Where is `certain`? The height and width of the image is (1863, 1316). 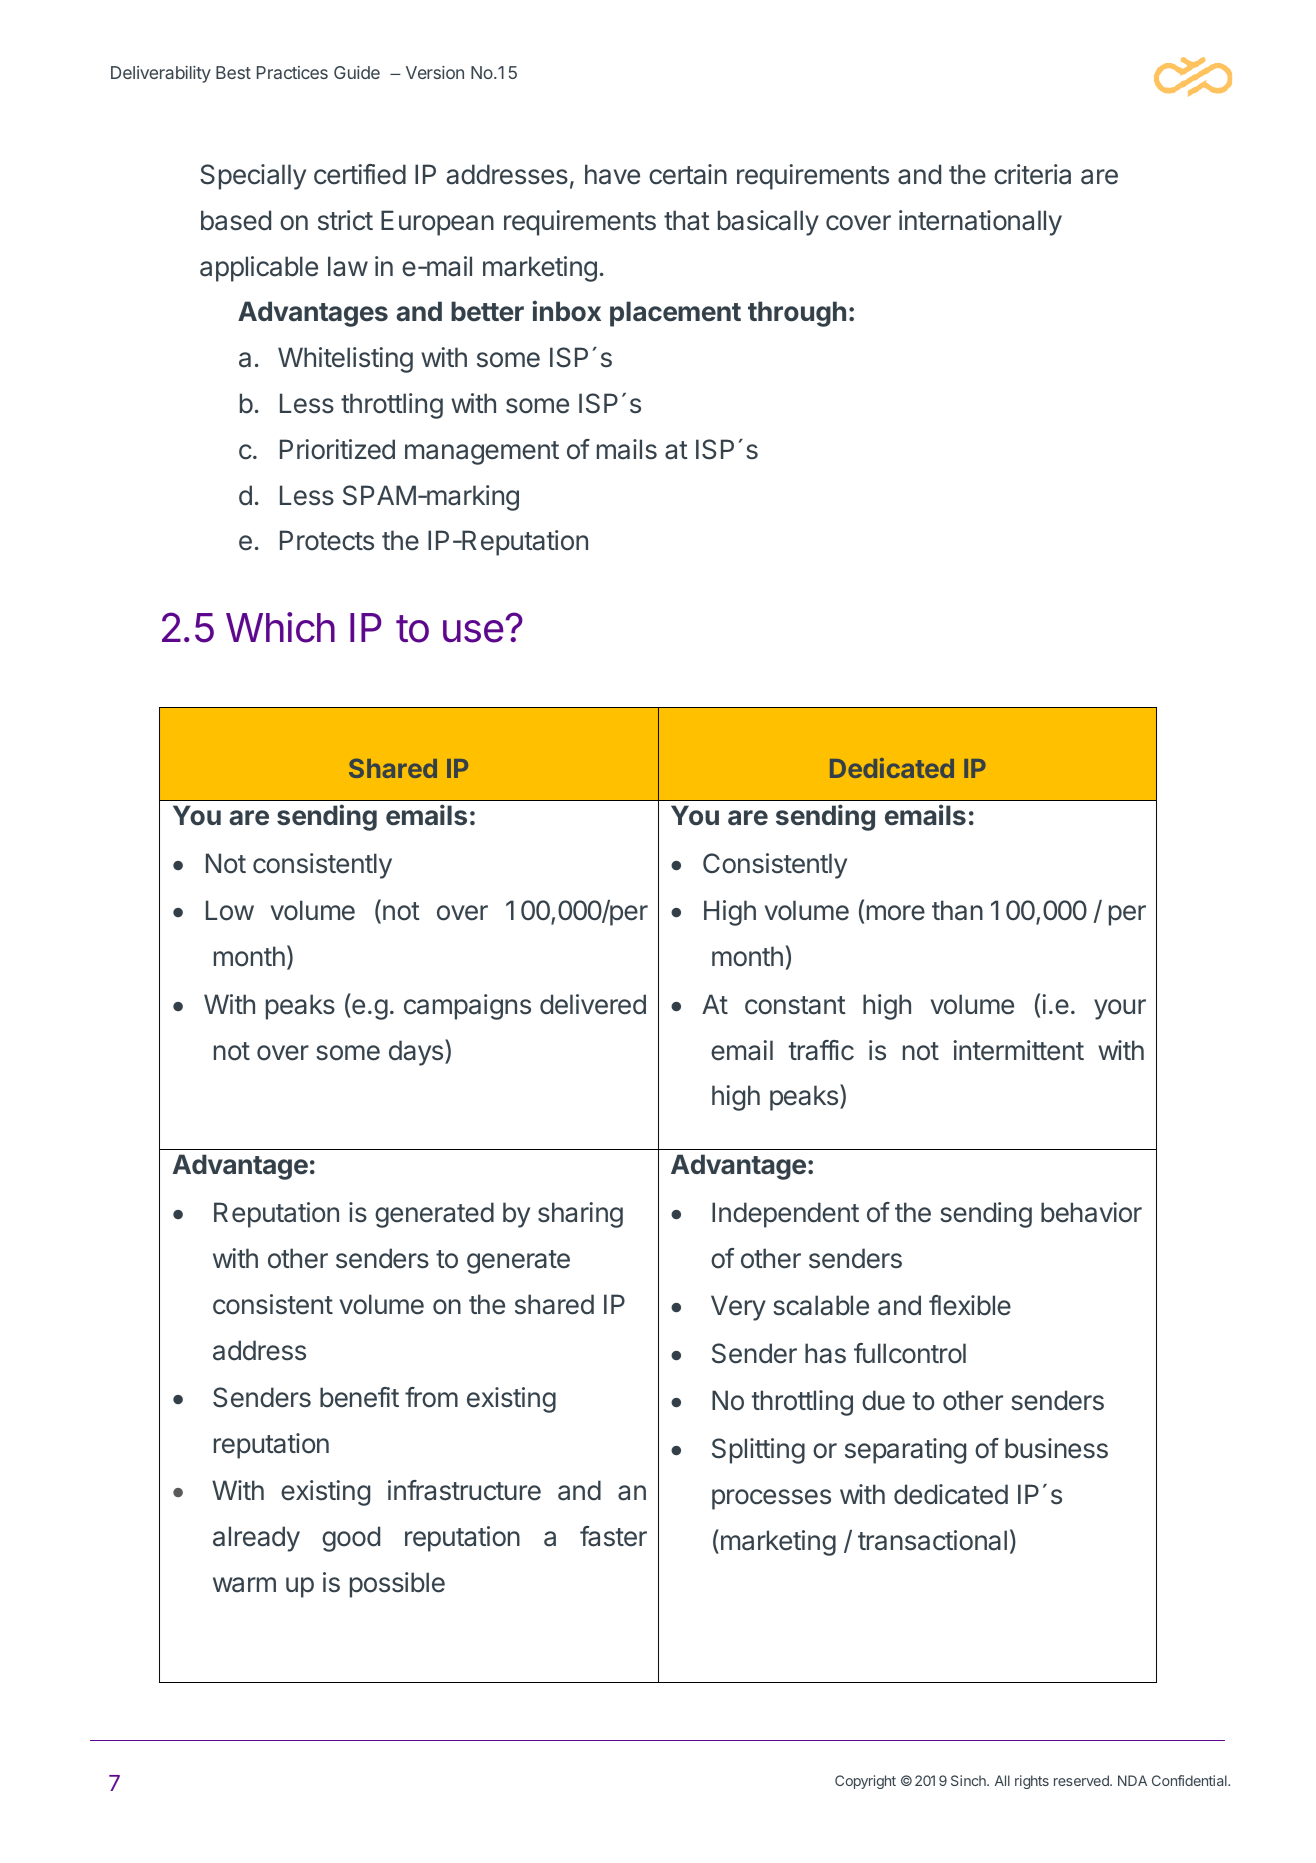
certain is located at coordinates (688, 174).
